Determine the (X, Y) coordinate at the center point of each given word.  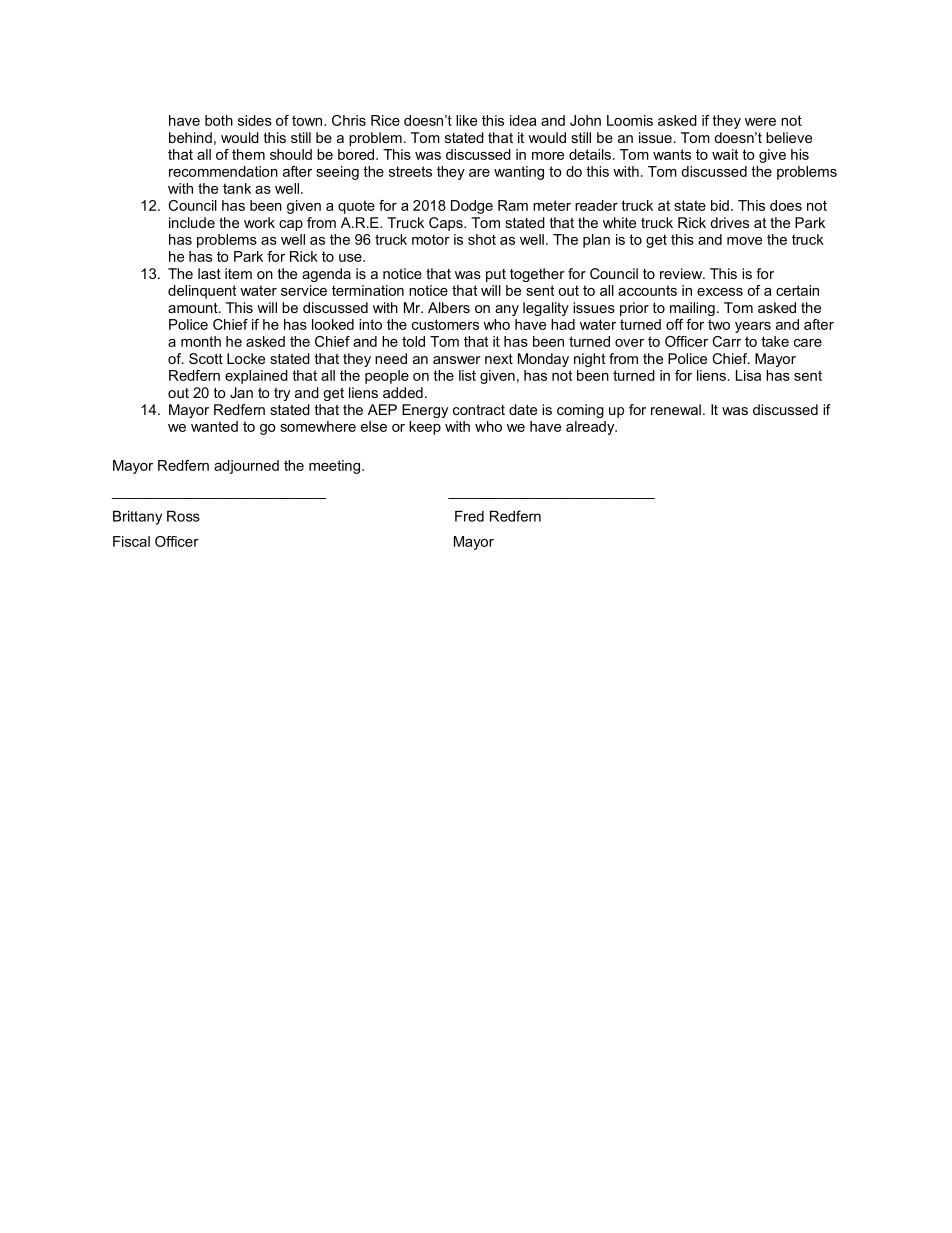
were (760, 122)
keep (425, 428)
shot (482, 239)
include (192, 222)
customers (445, 324)
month (201, 341)
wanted (214, 426)
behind (190, 137)
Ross (183, 516)
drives (729, 222)
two (719, 324)
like (466, 120)
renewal (676, 409)
